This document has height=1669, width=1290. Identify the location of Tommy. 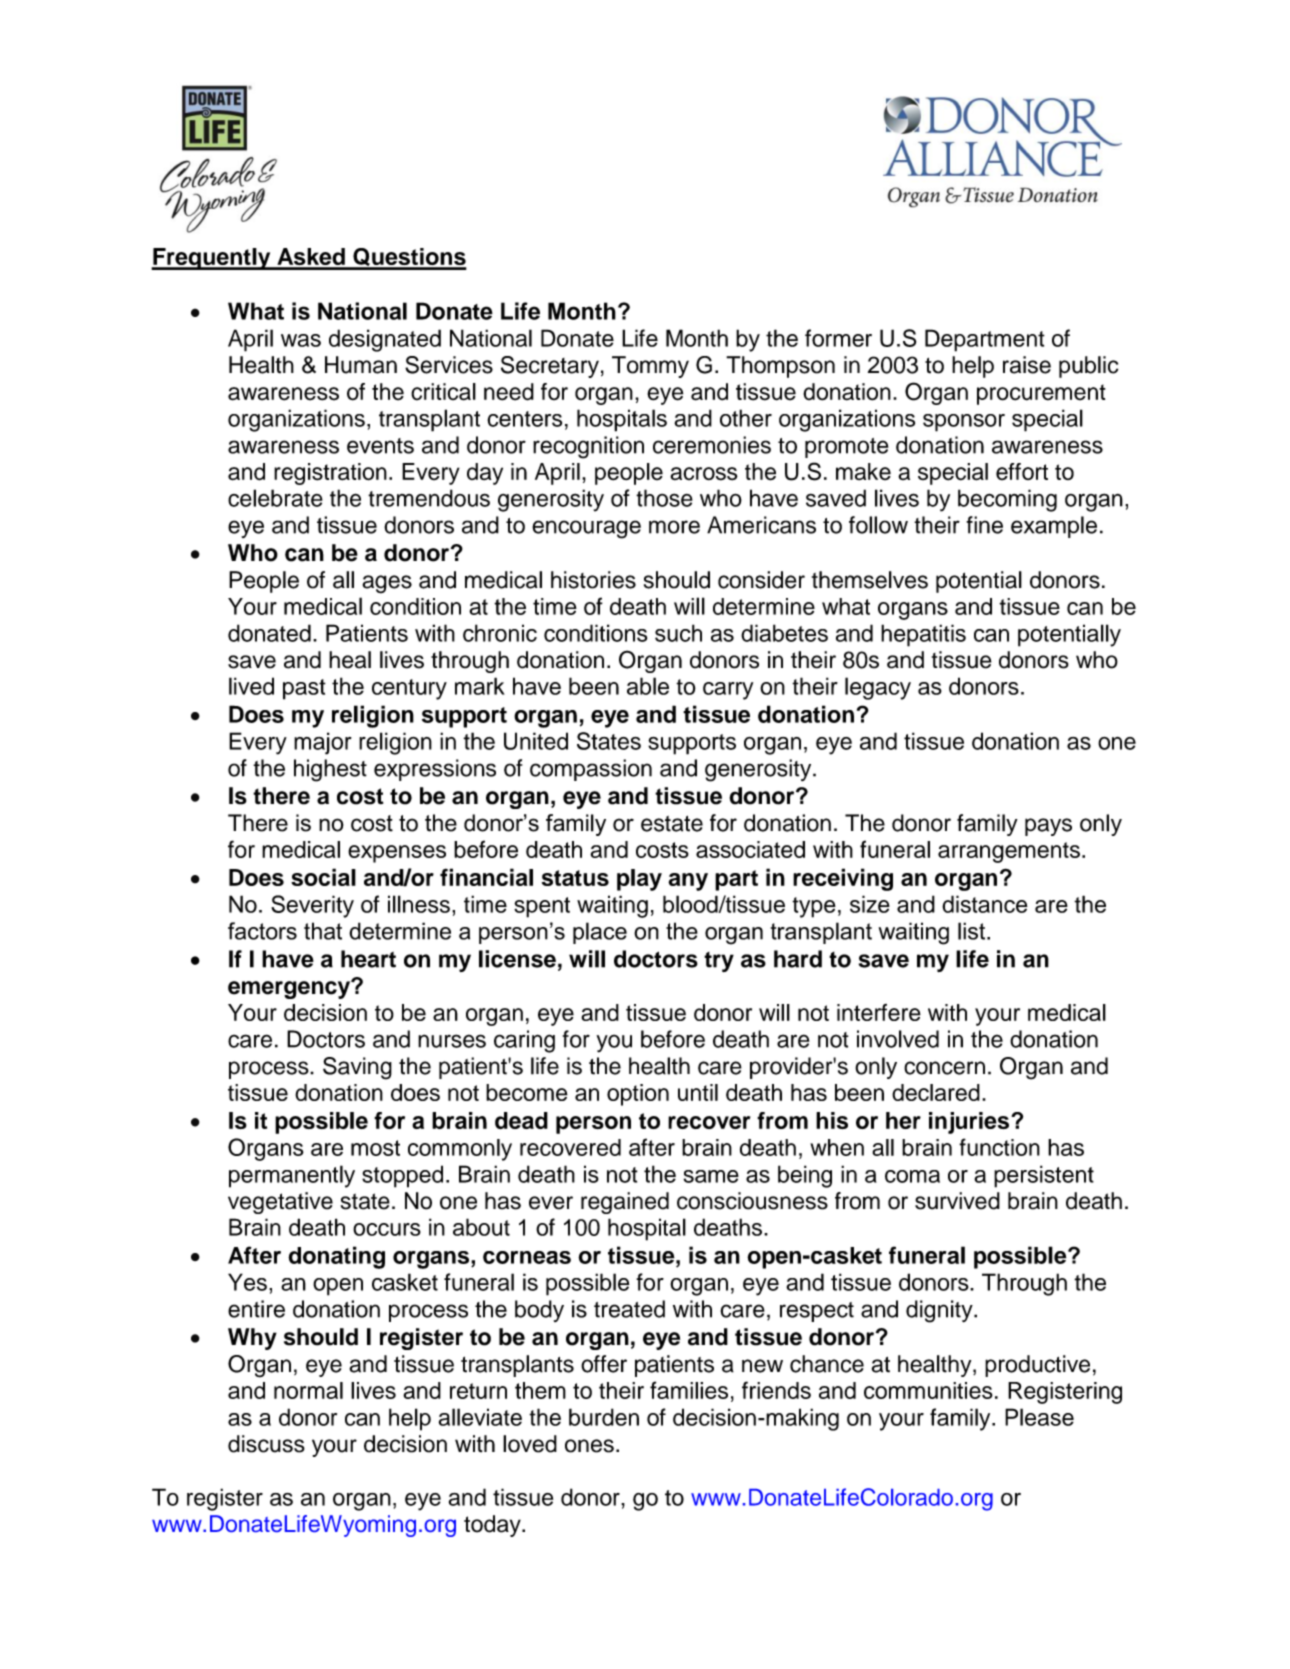
(650, 367).
